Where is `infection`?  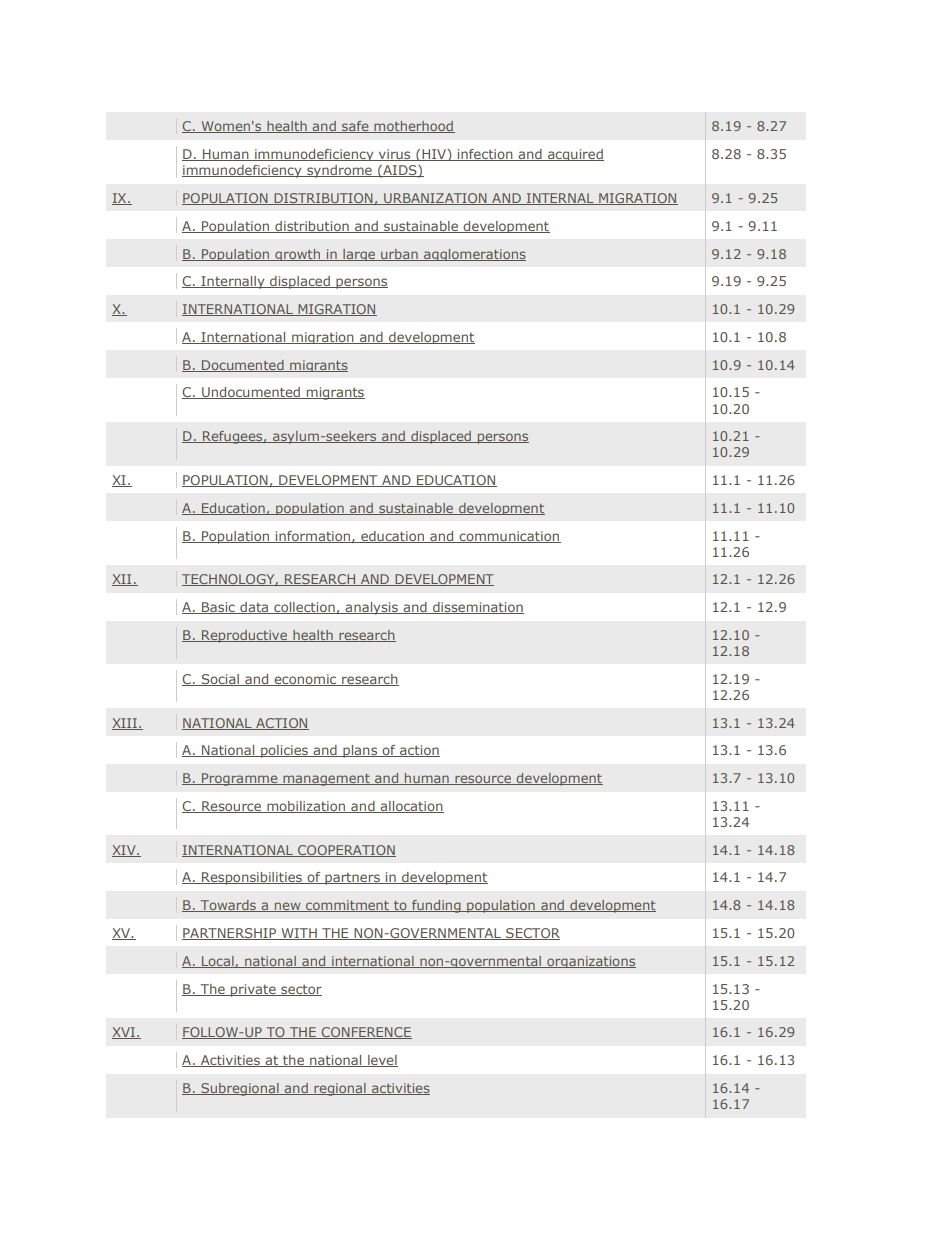
infection is located at coordinates (485, 155).
